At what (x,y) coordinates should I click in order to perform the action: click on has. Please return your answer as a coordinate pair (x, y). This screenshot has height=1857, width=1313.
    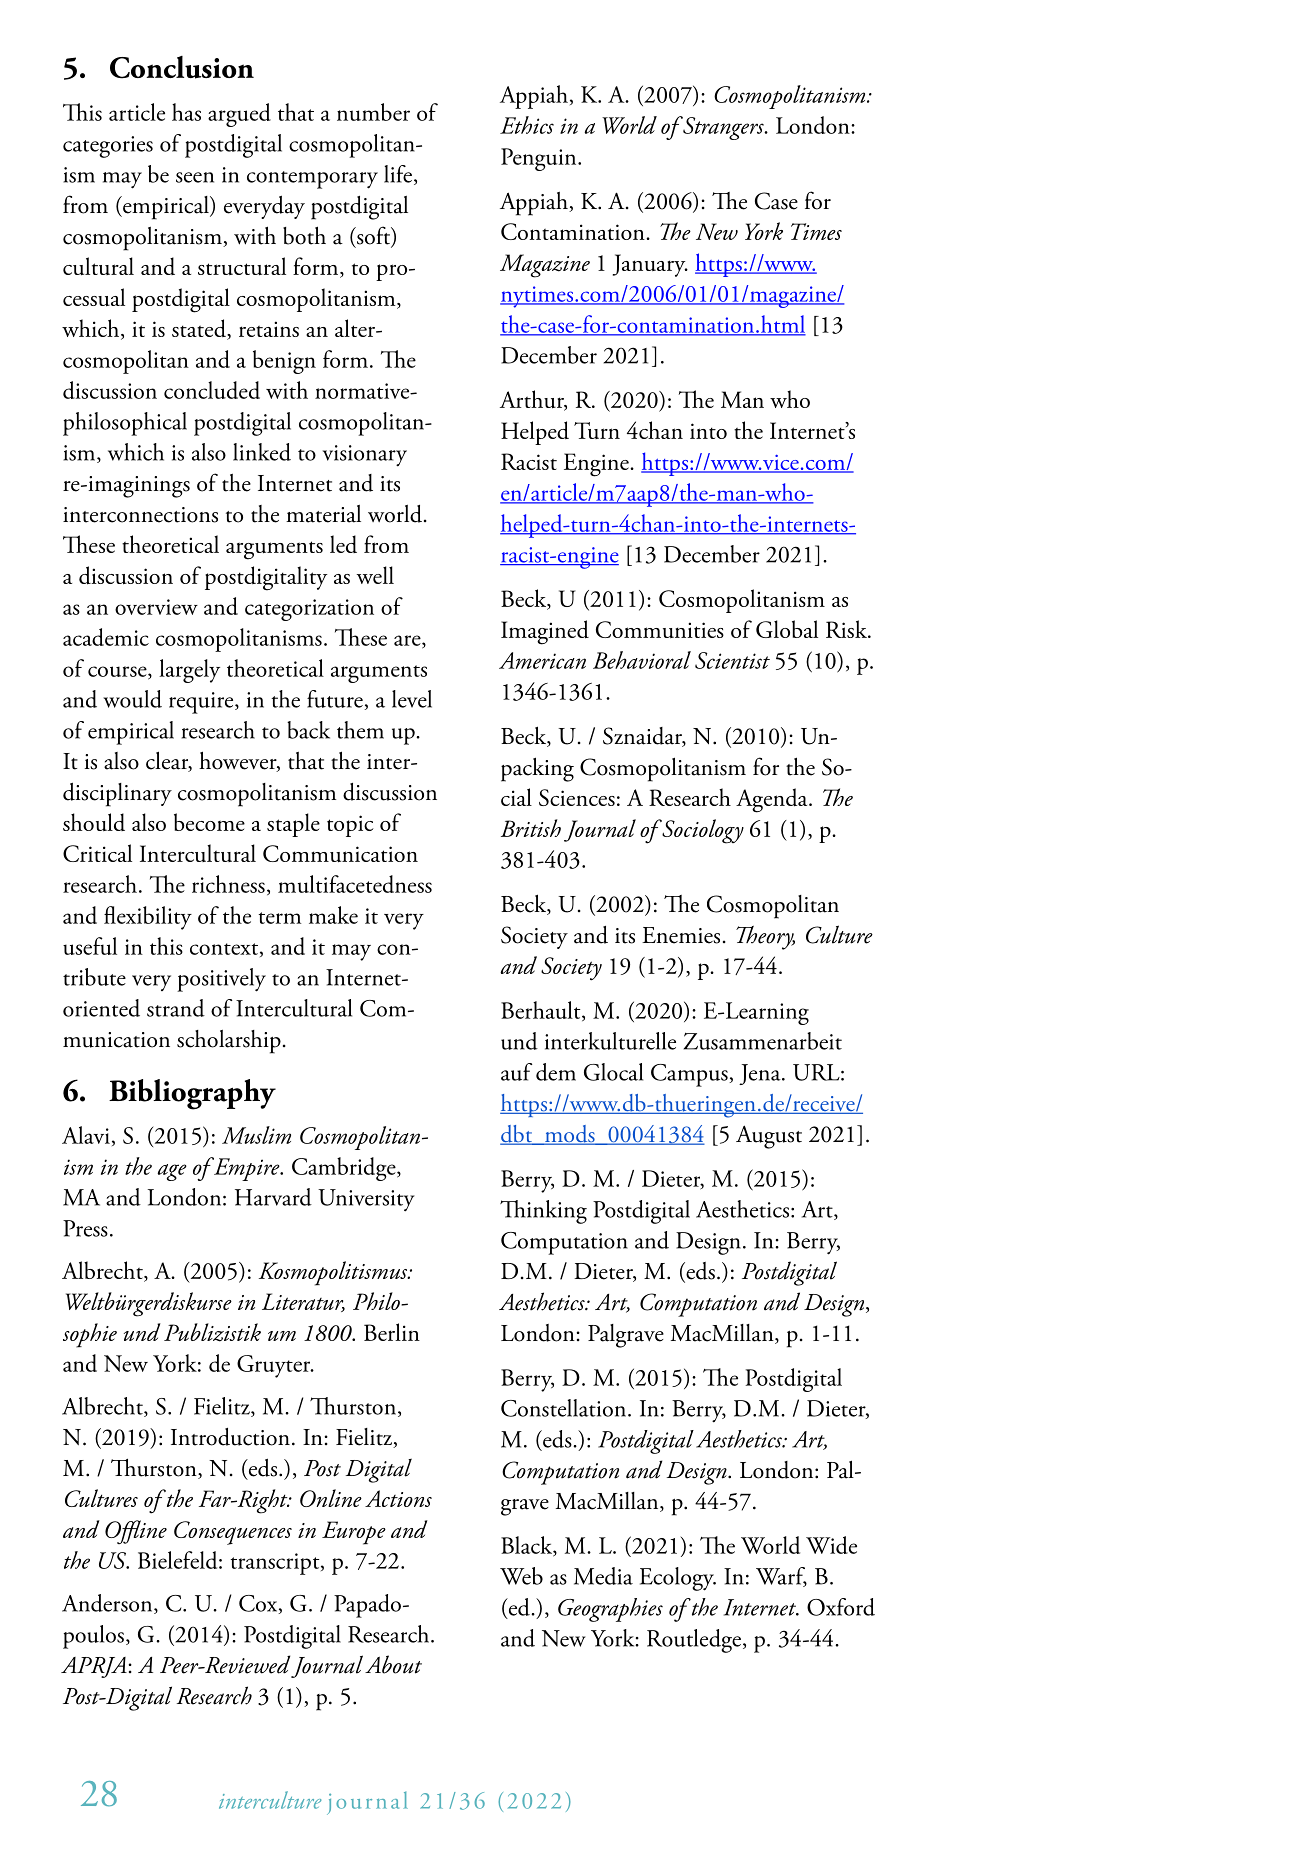
    Looking at the image, I should click on (186, 112).
